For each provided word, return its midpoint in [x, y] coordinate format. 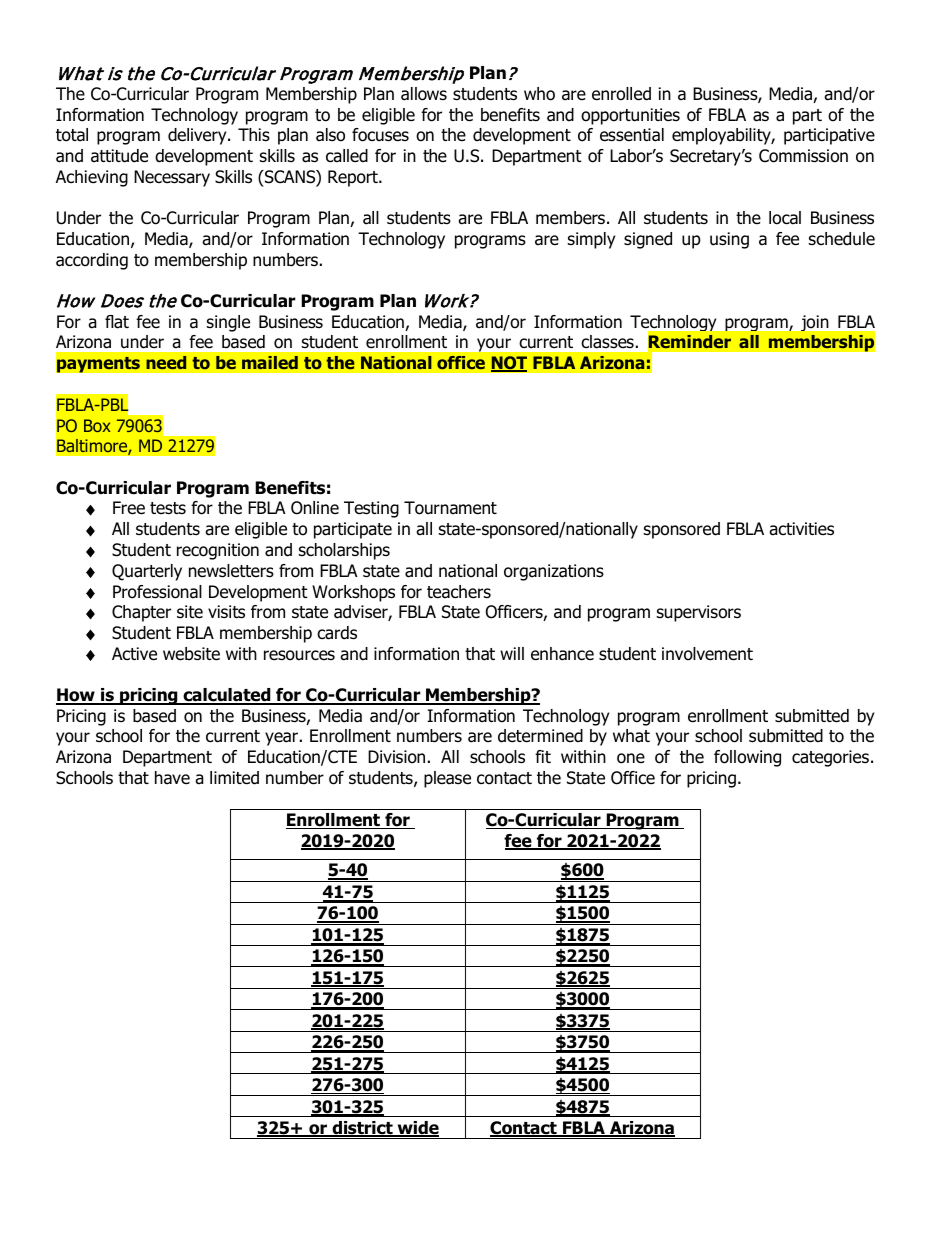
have [172, 778]
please [447, 779]
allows [424, 94]
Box [97, 425]
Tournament [450, 508]
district [362, 1129]
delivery [198, 136]
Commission [803, 156]
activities [801, 529]
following [747, 758]
